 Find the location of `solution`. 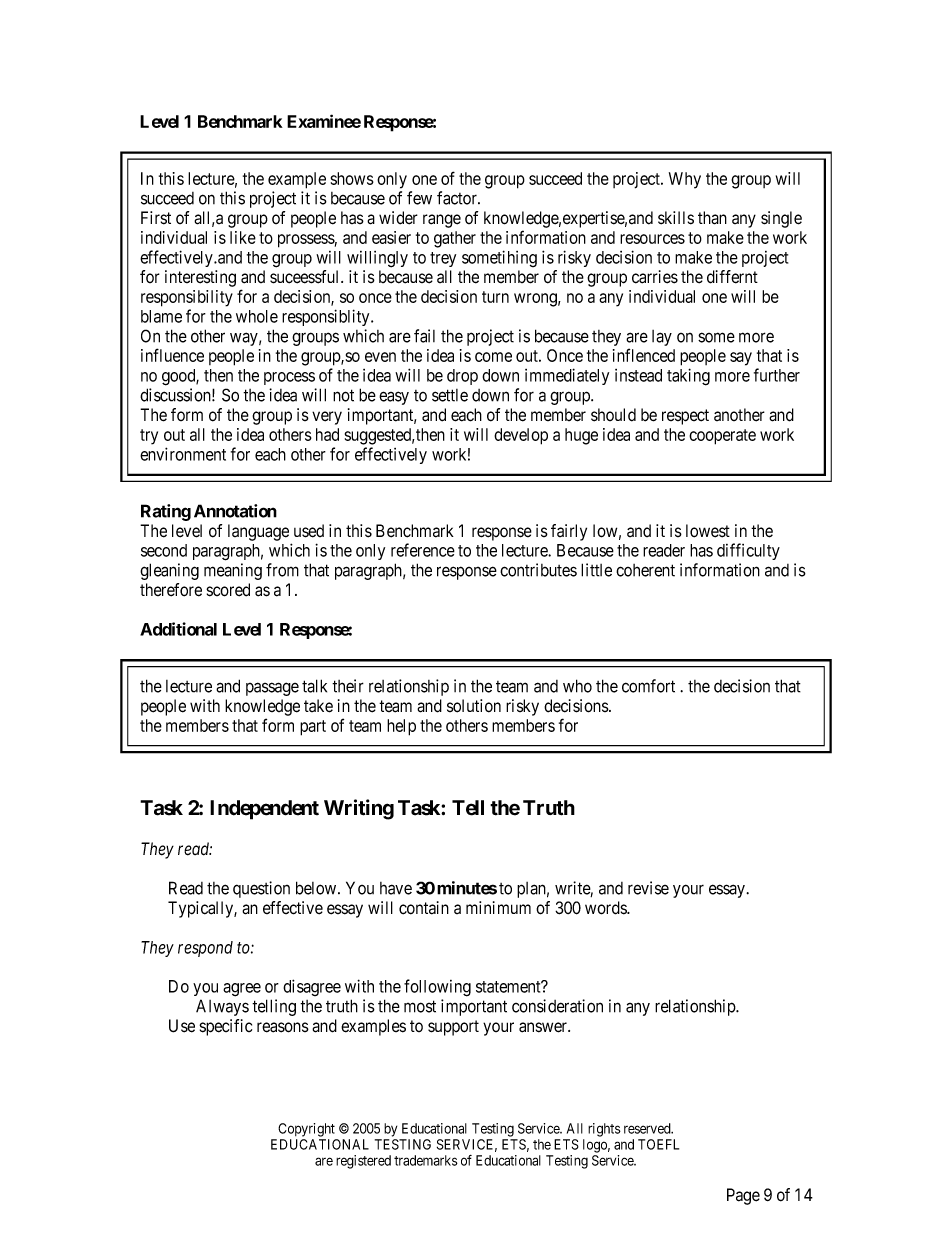

solution is located at coordinates (474, 706).
